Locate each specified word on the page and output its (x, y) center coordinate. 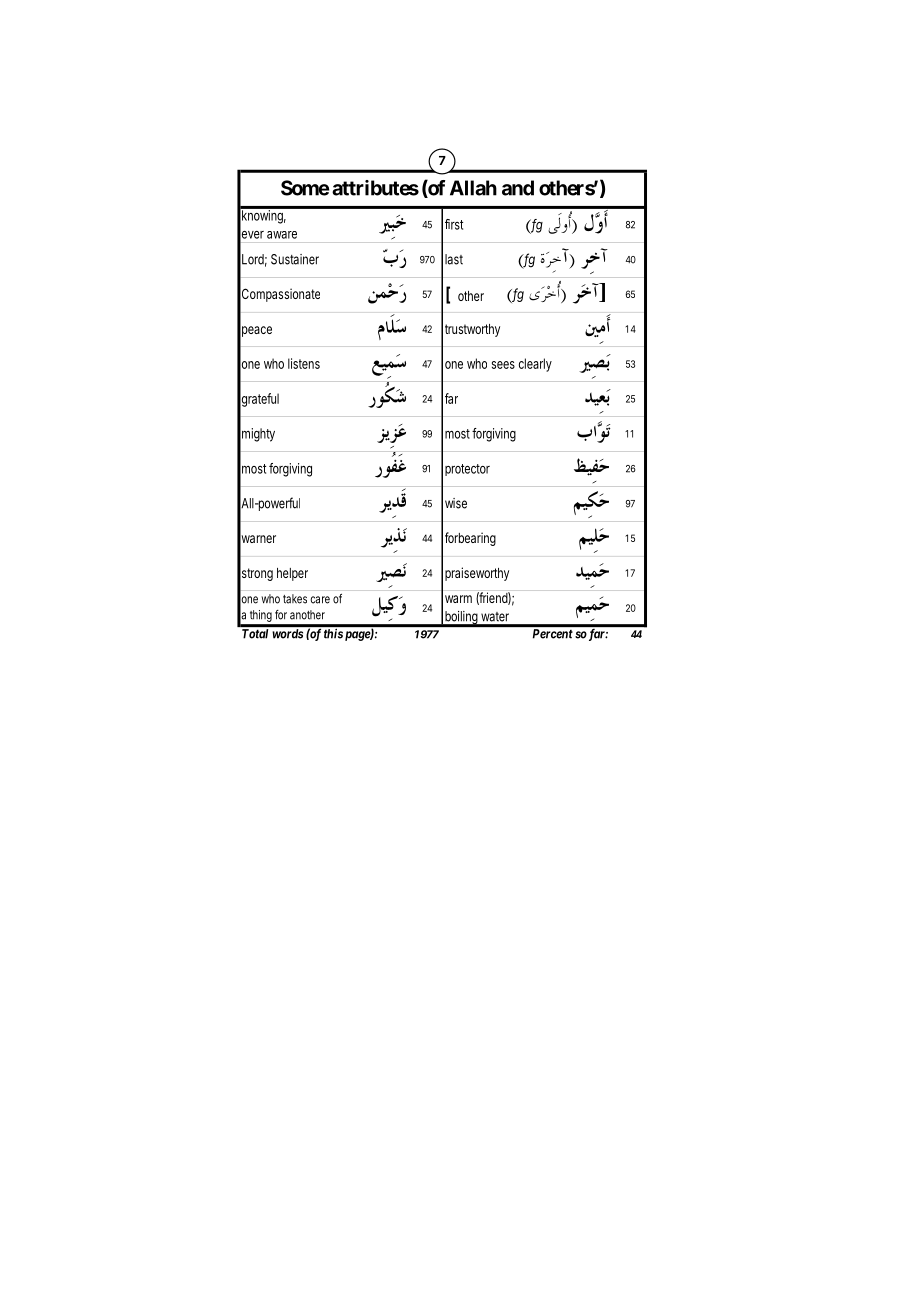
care (320, 600)
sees (503, 365)
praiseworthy (477, 574)
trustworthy (472, 330)
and (518, 188)
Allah (473, 188)
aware (282, 235)
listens (304, 363)
